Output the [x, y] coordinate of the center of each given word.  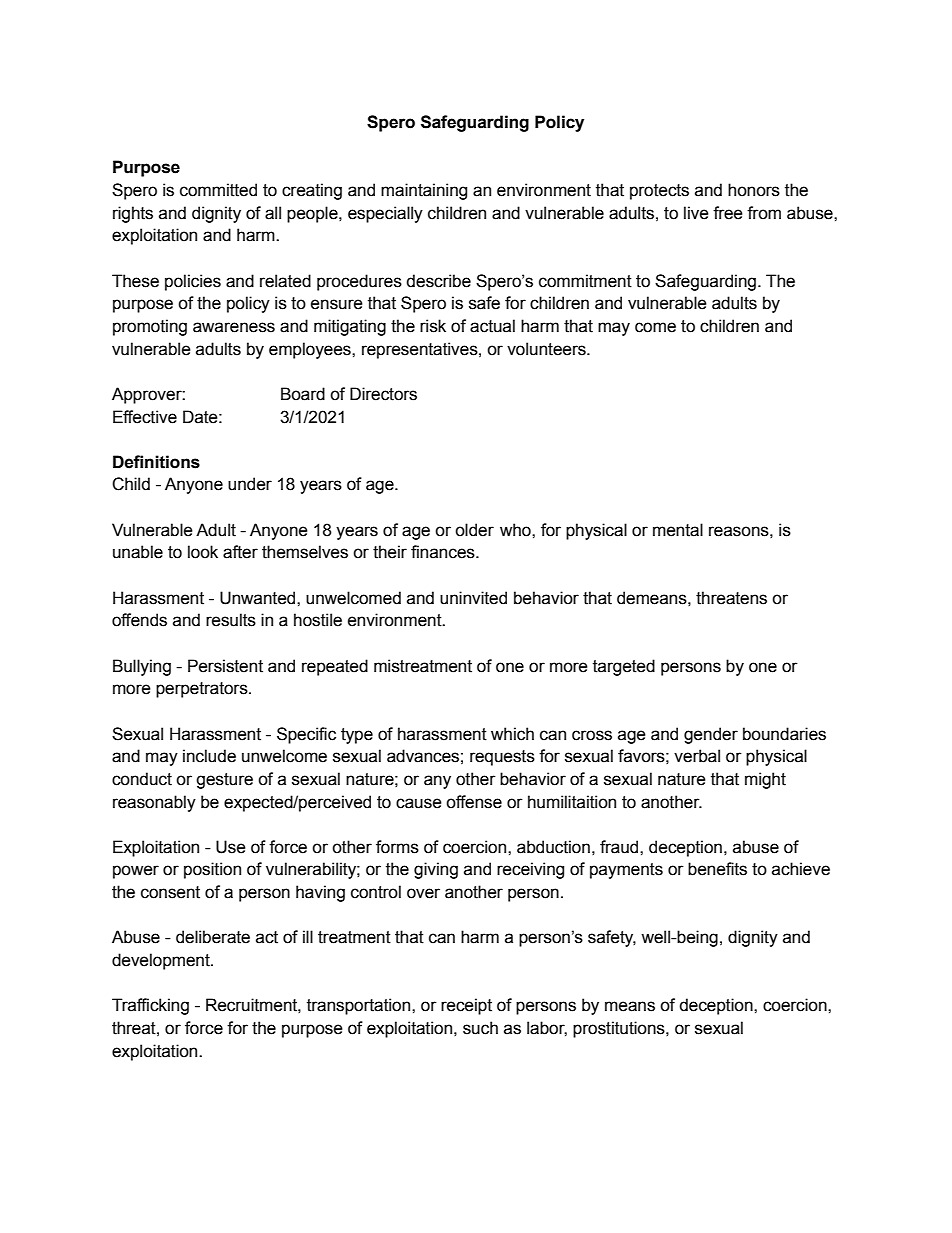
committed [218, 190]
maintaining [424, 191]
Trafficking [150, 1006]
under [250, 484]
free [728, 213]
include [209, 756]
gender [711, 735]
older [474, 530]
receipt [466, 1006]
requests [502, 758]
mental [678, 530]
